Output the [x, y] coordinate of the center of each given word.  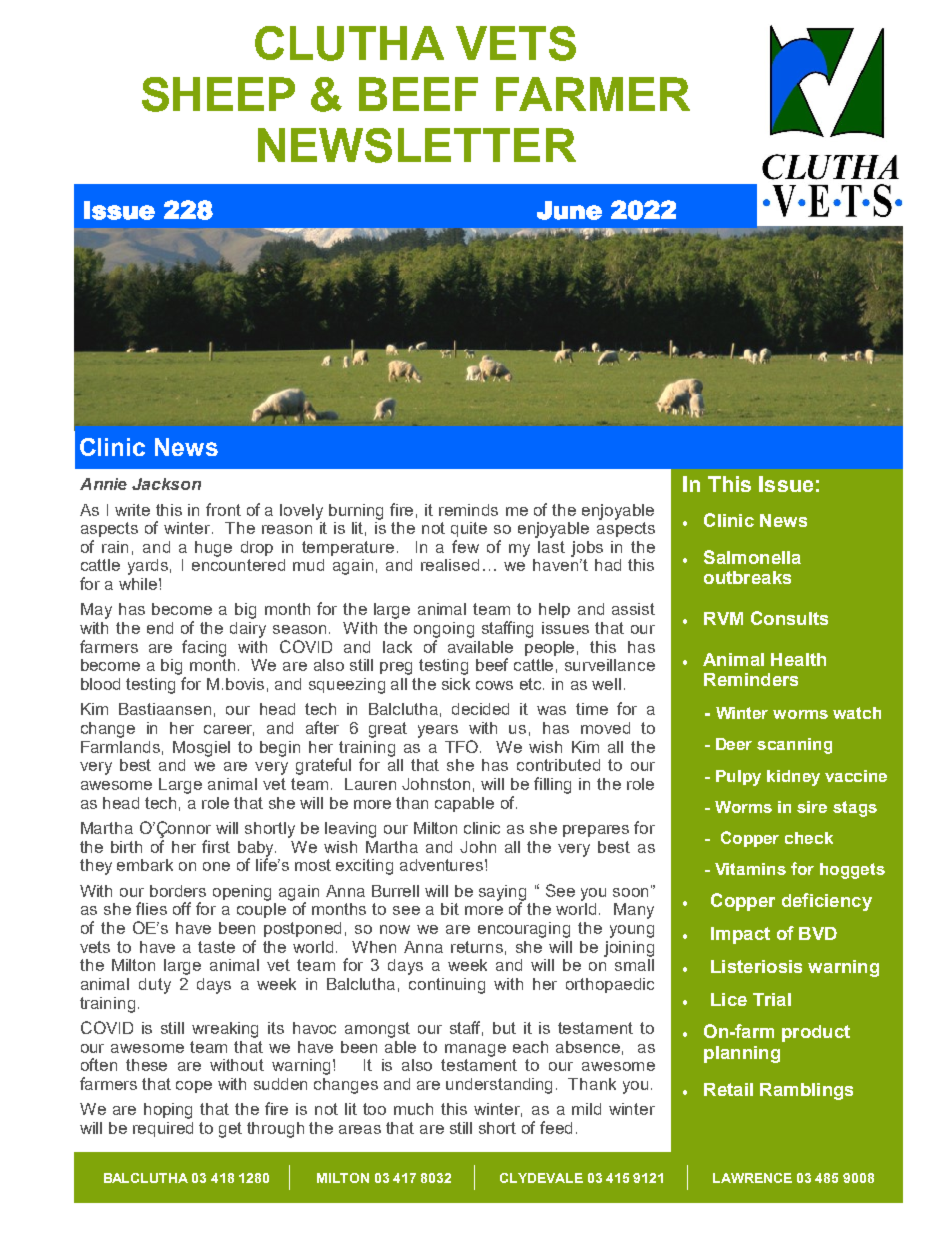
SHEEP [218, 94]
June [569, 210]
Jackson [166, 484]
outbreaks [747, 577]
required [163, 1129]
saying [502, 894]
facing [204, 648]
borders [178, 891]
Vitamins [750, 869]
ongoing [444, 630]
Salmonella [752, 557]
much [413, 1109]
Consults [789, 618]
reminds [468, 510]
